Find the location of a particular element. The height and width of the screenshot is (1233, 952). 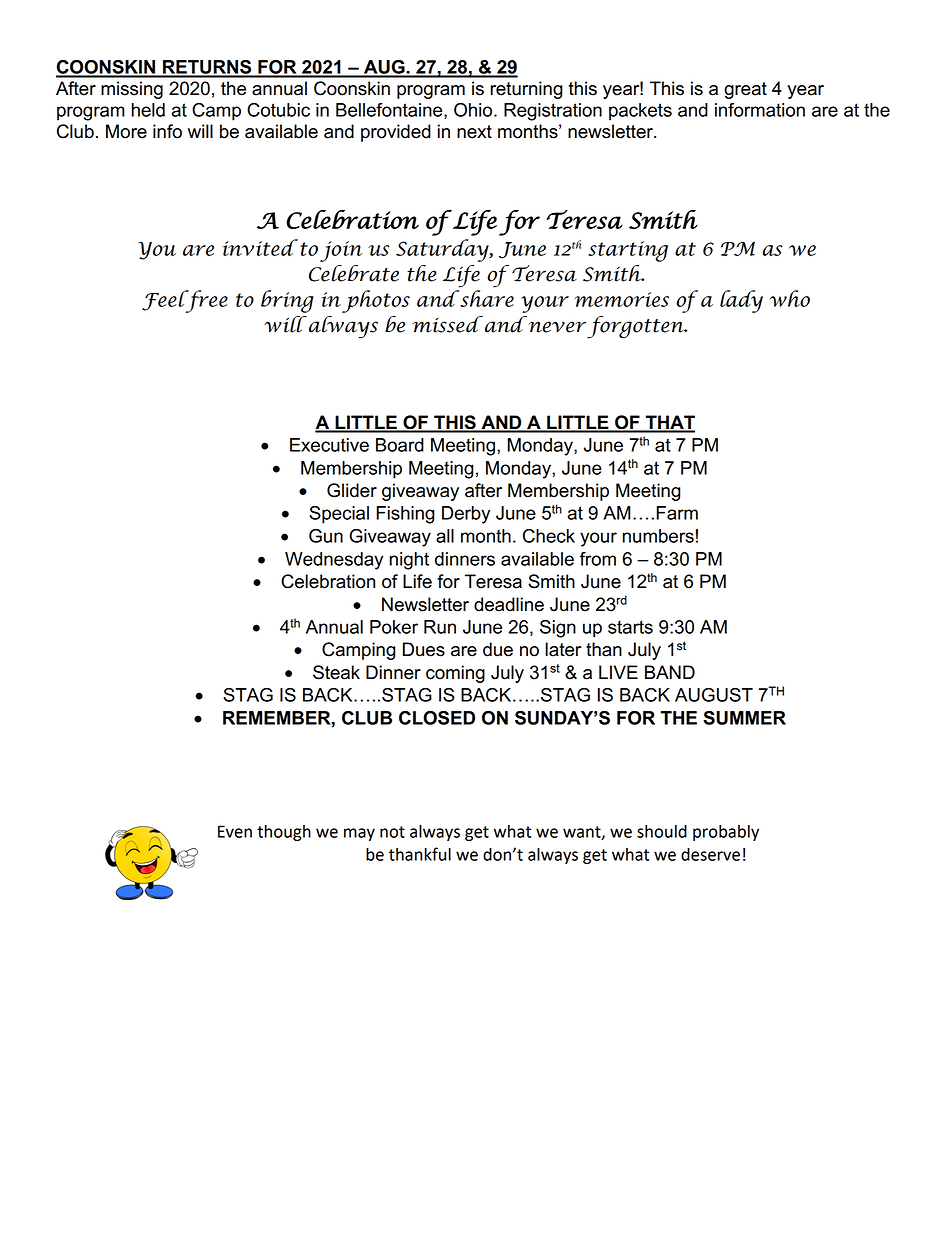

forgotten is located at coordinates (636, 327).
